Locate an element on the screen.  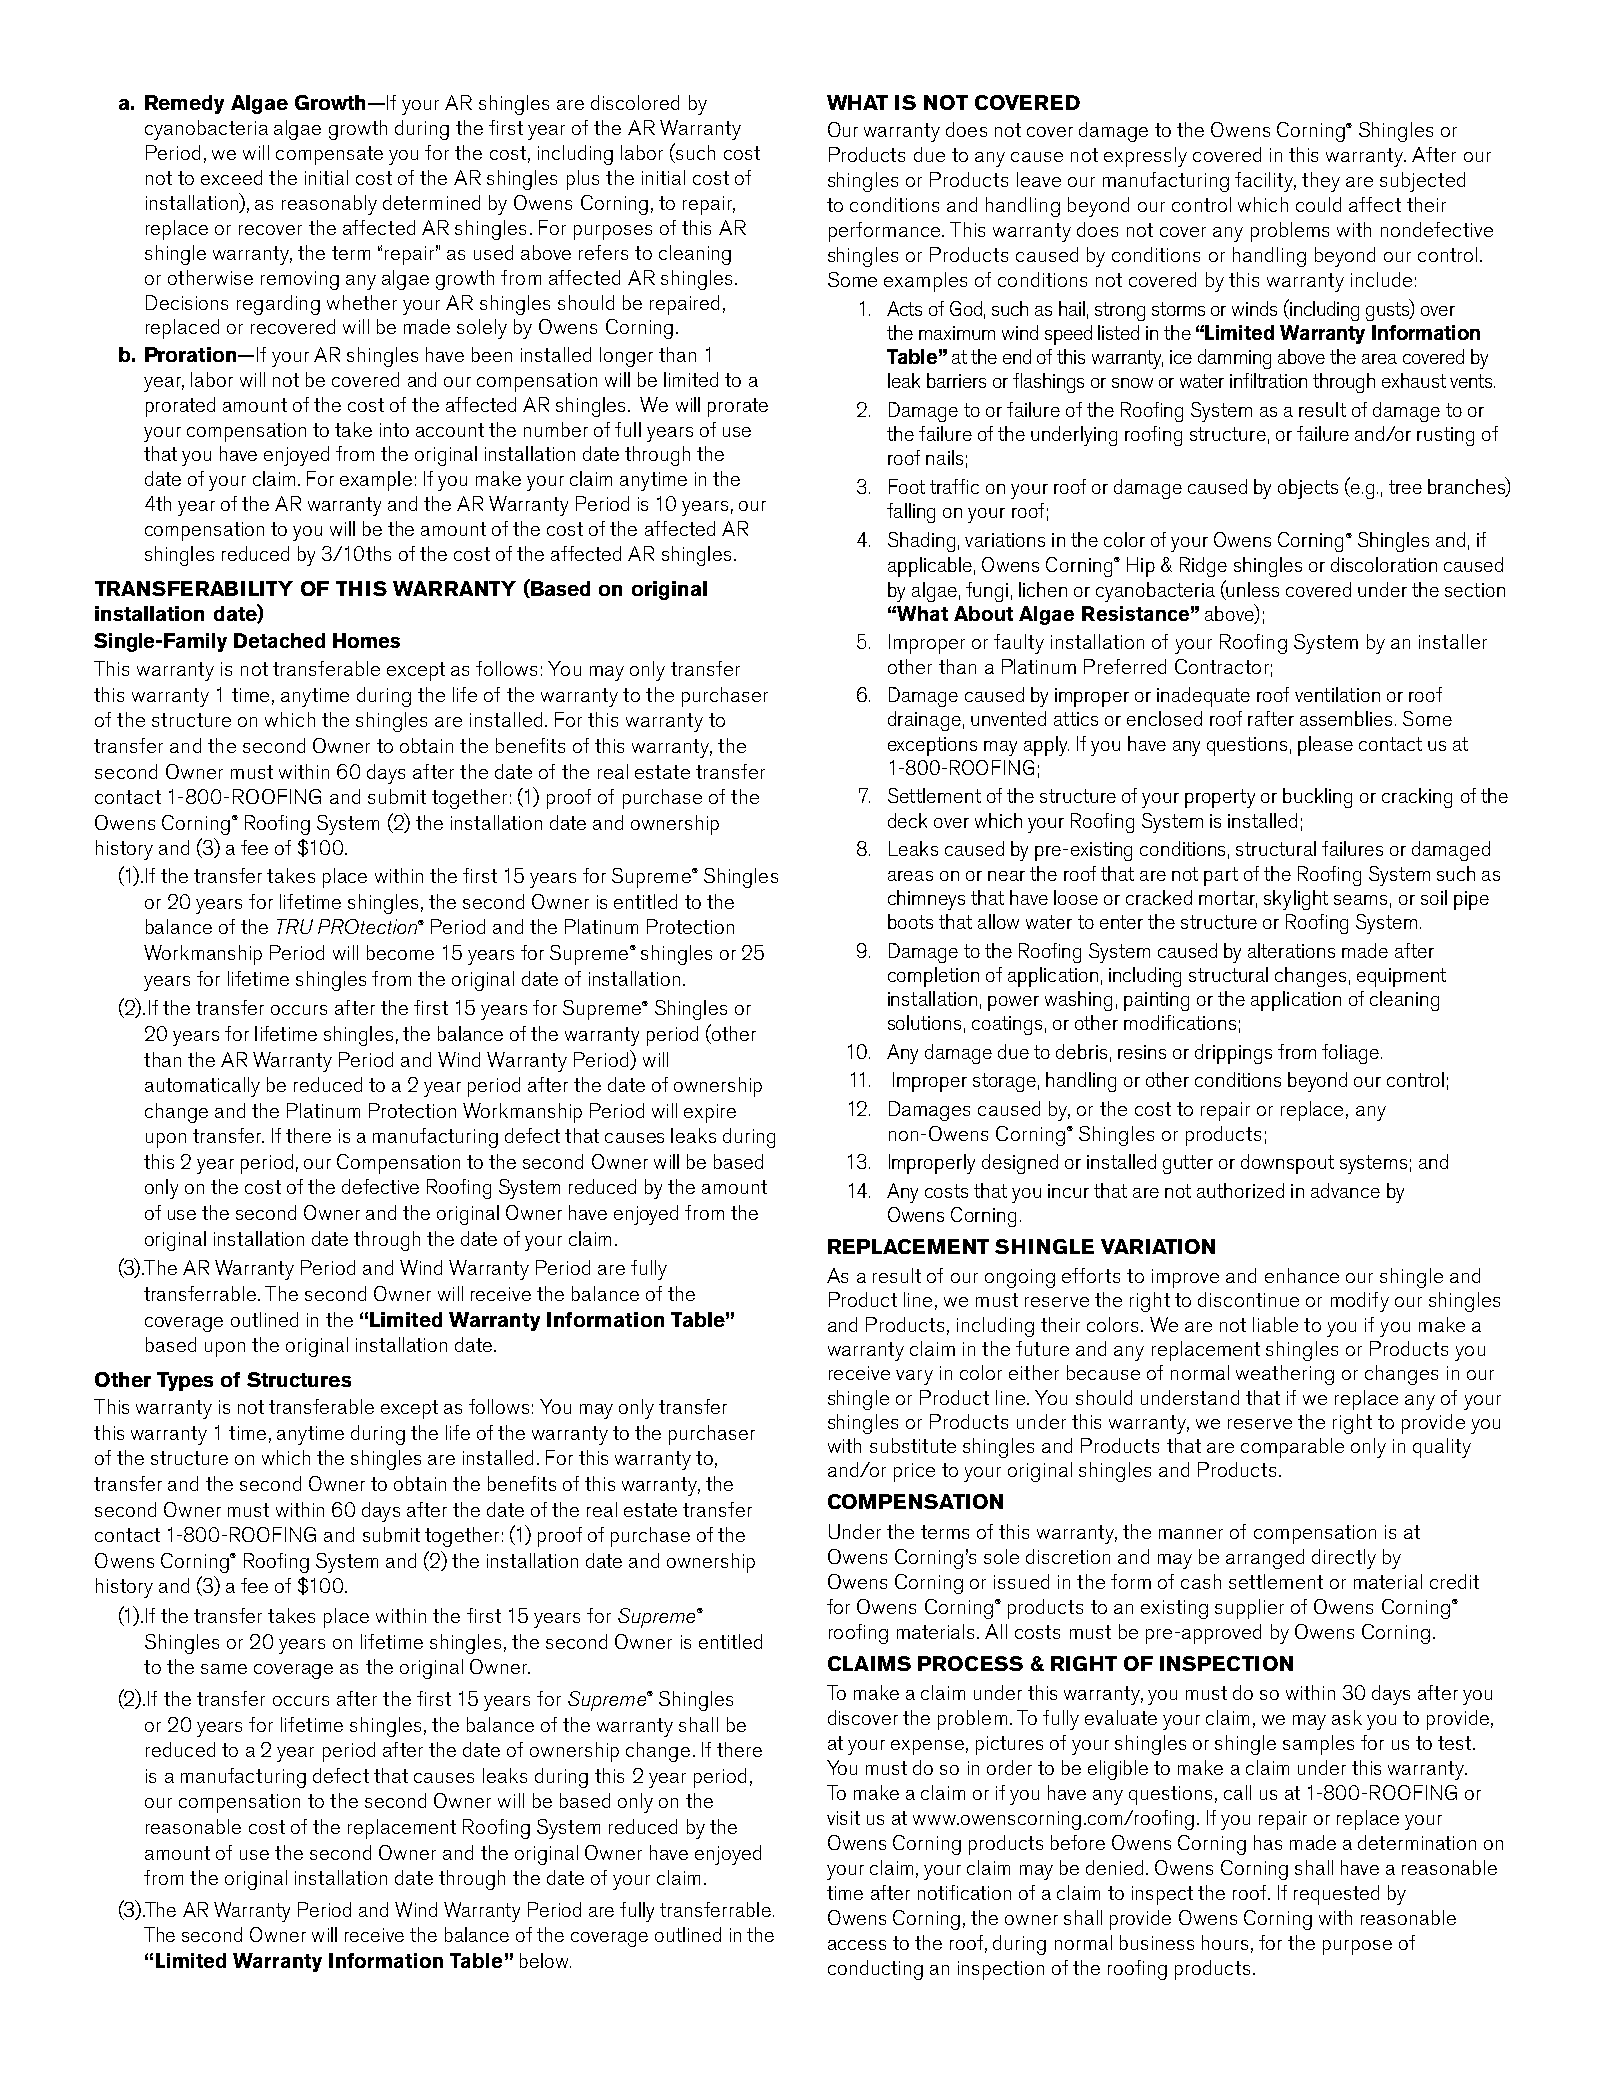
Homes is located at coordinates (366, 640).
